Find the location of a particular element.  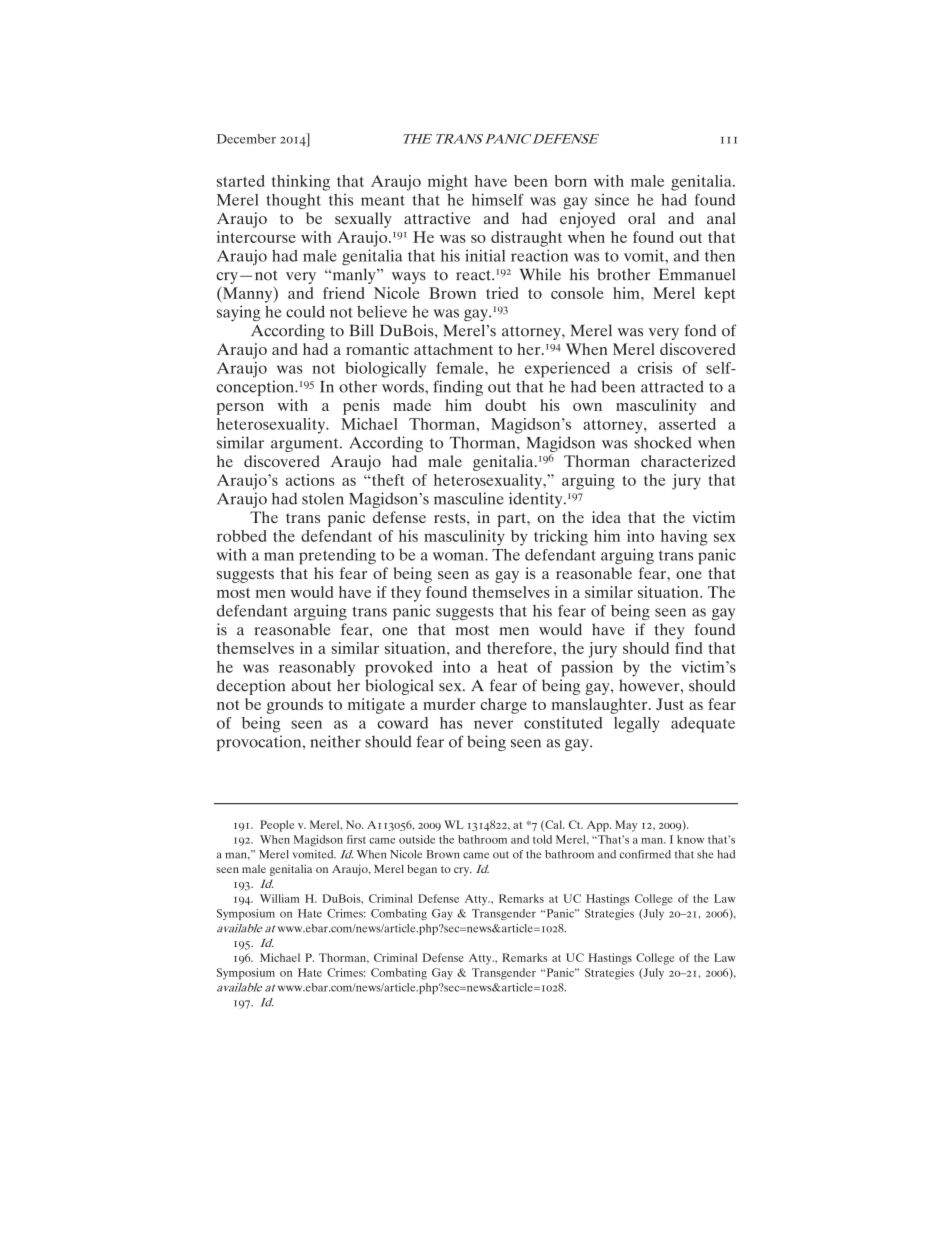

since is located at coordinates (612, 199).
